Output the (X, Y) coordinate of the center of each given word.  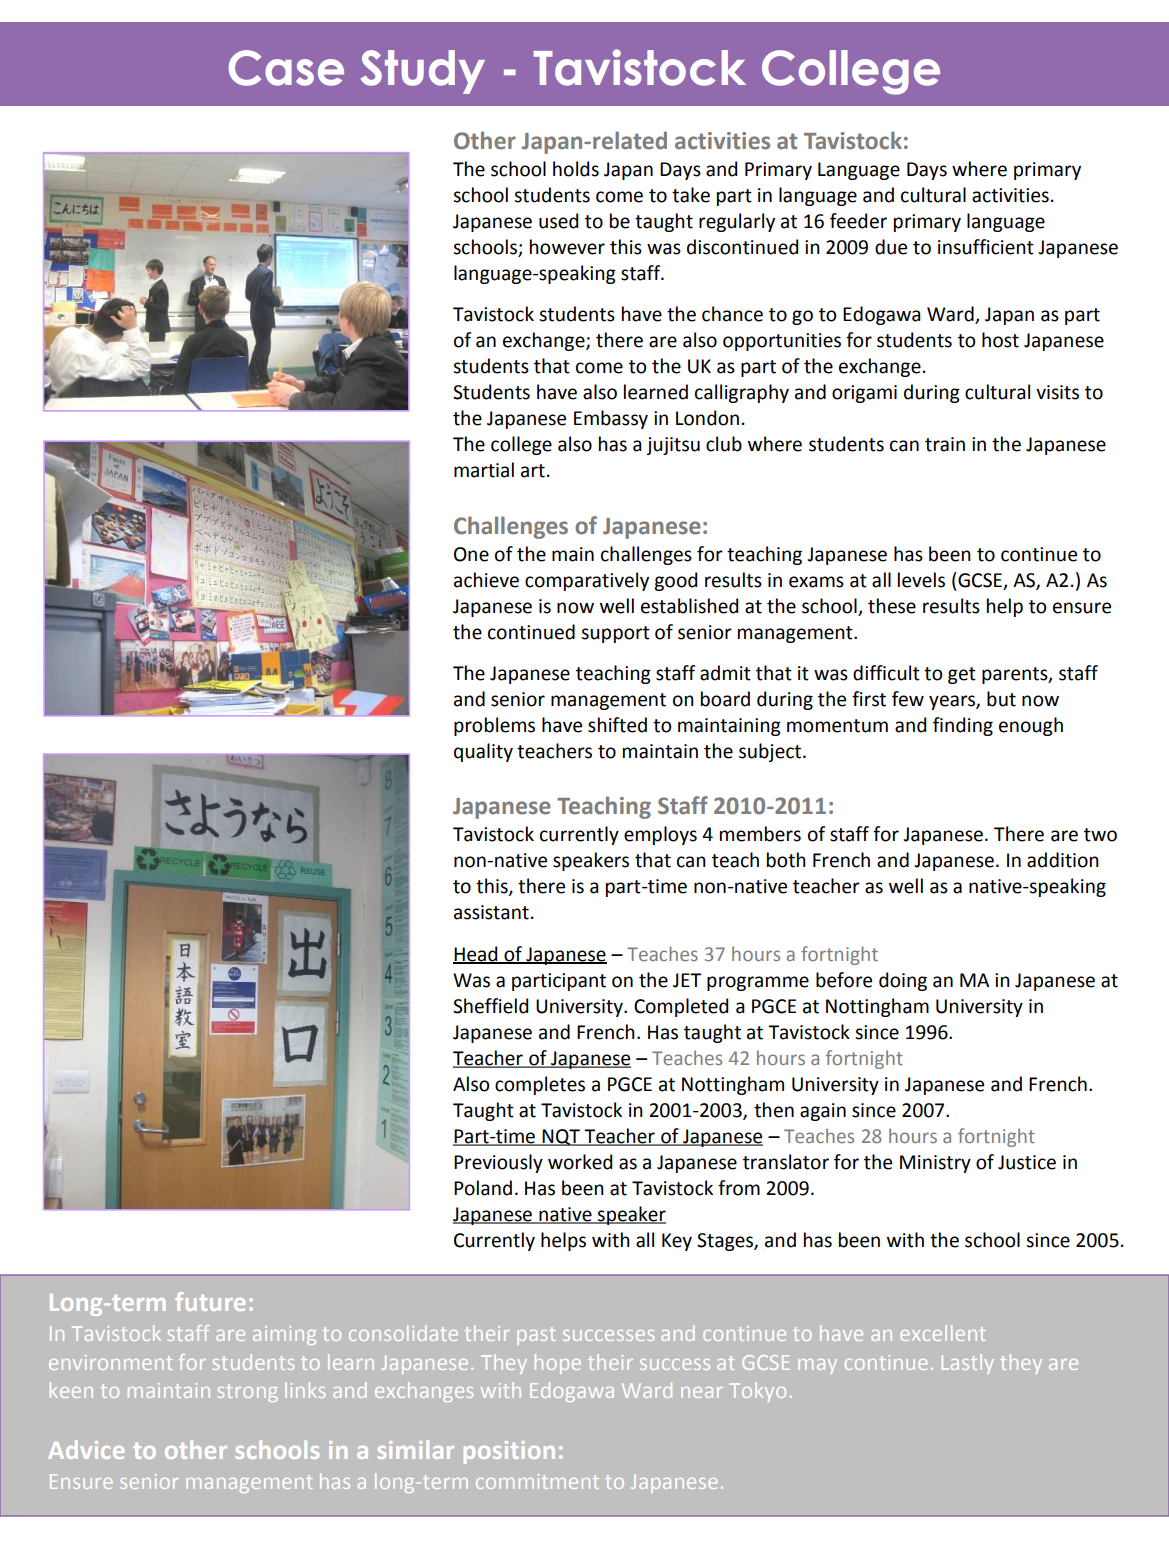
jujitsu (673, 446)
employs (660, 835)
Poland (483, 1188)
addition (1063, 860)
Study (422, 72)
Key (677, 1242)
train (945, 444)
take (691, 195)
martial (484, 470)
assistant (491, 912)
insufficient (986, 247)
